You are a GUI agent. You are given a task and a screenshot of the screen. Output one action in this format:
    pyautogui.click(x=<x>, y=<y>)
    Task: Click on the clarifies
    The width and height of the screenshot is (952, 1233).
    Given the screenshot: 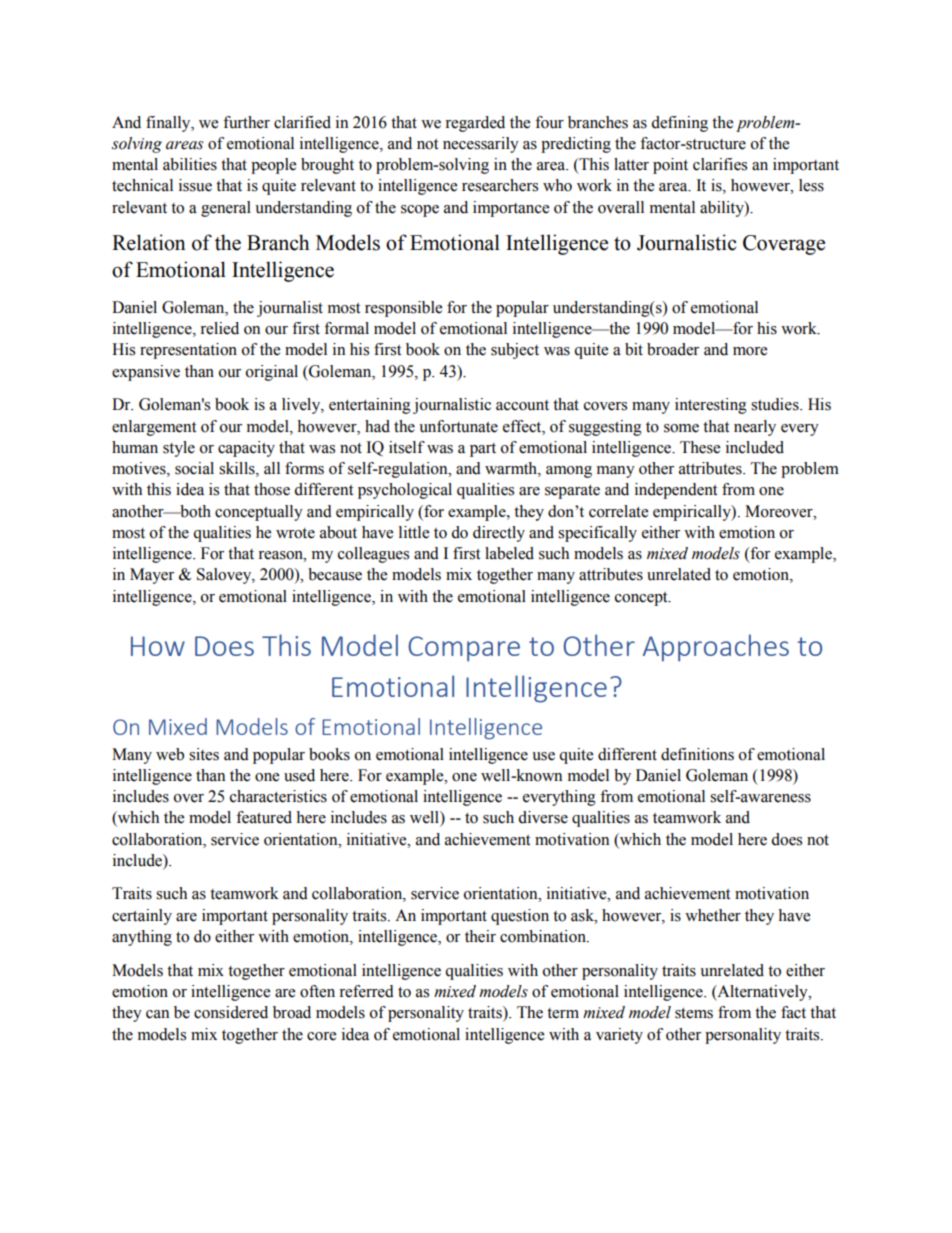 What is the action you would take?
    pyautogui.click(x=720, y=164)
